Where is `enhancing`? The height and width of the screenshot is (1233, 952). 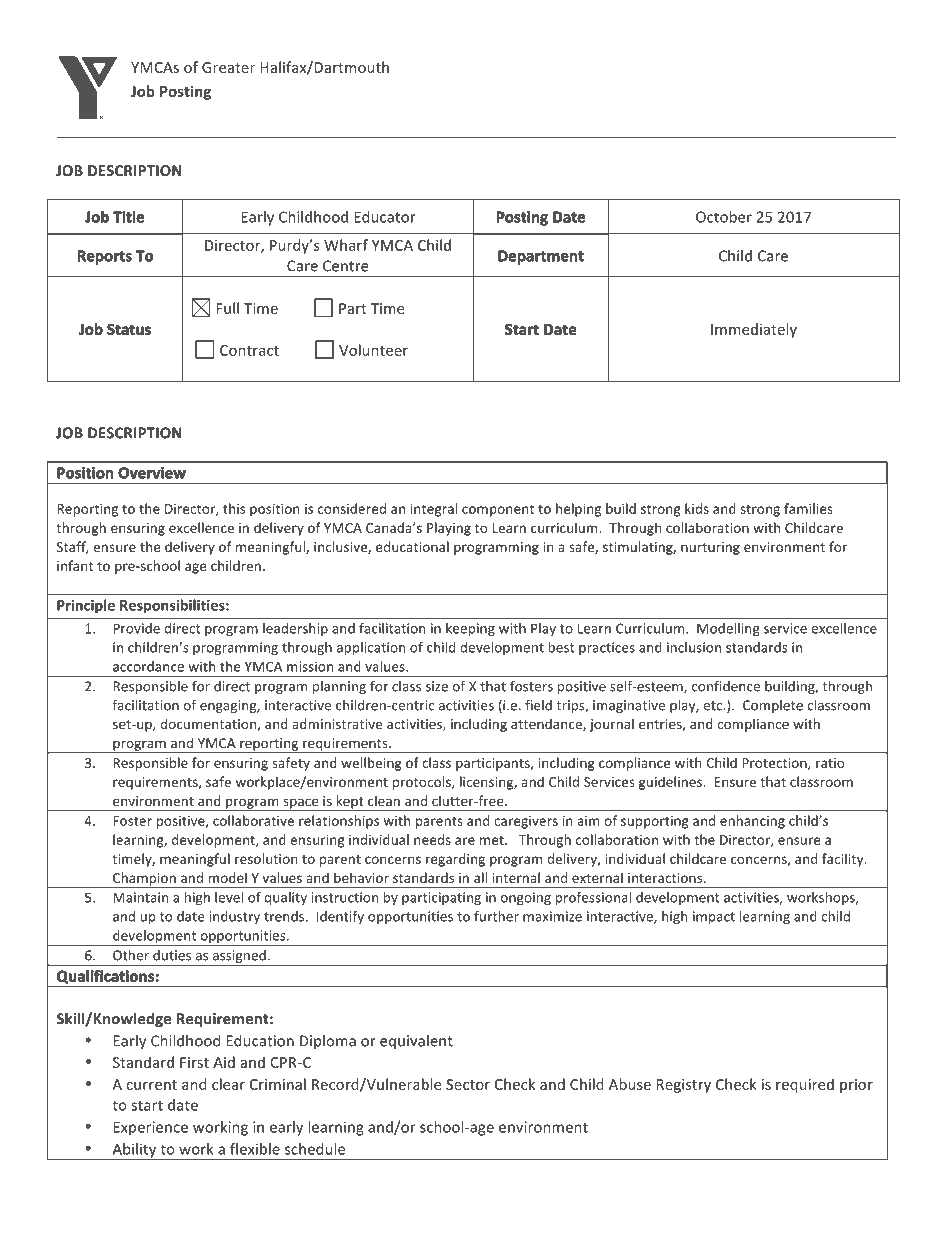
enhancing is located at coordinates (752, 822).
